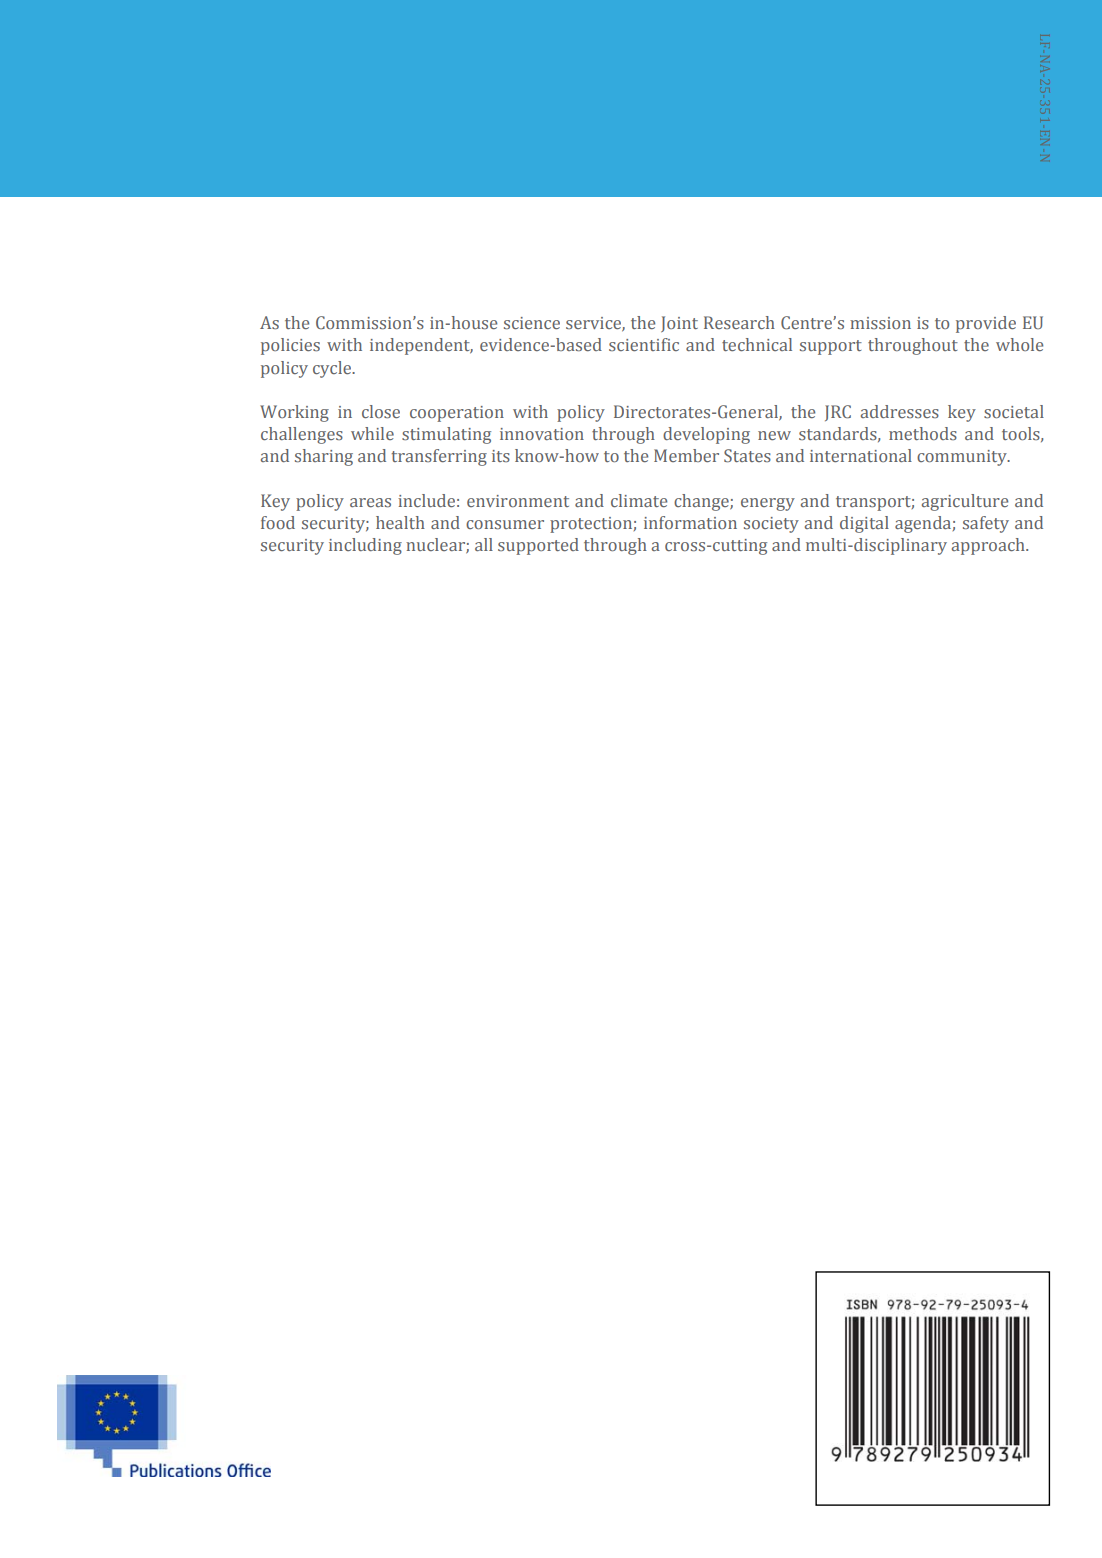 The height and width of the screenshot is (1558, 1102). Describe the element at coordinates (923, 433) in the screenshot. I see `methods` at that location.
